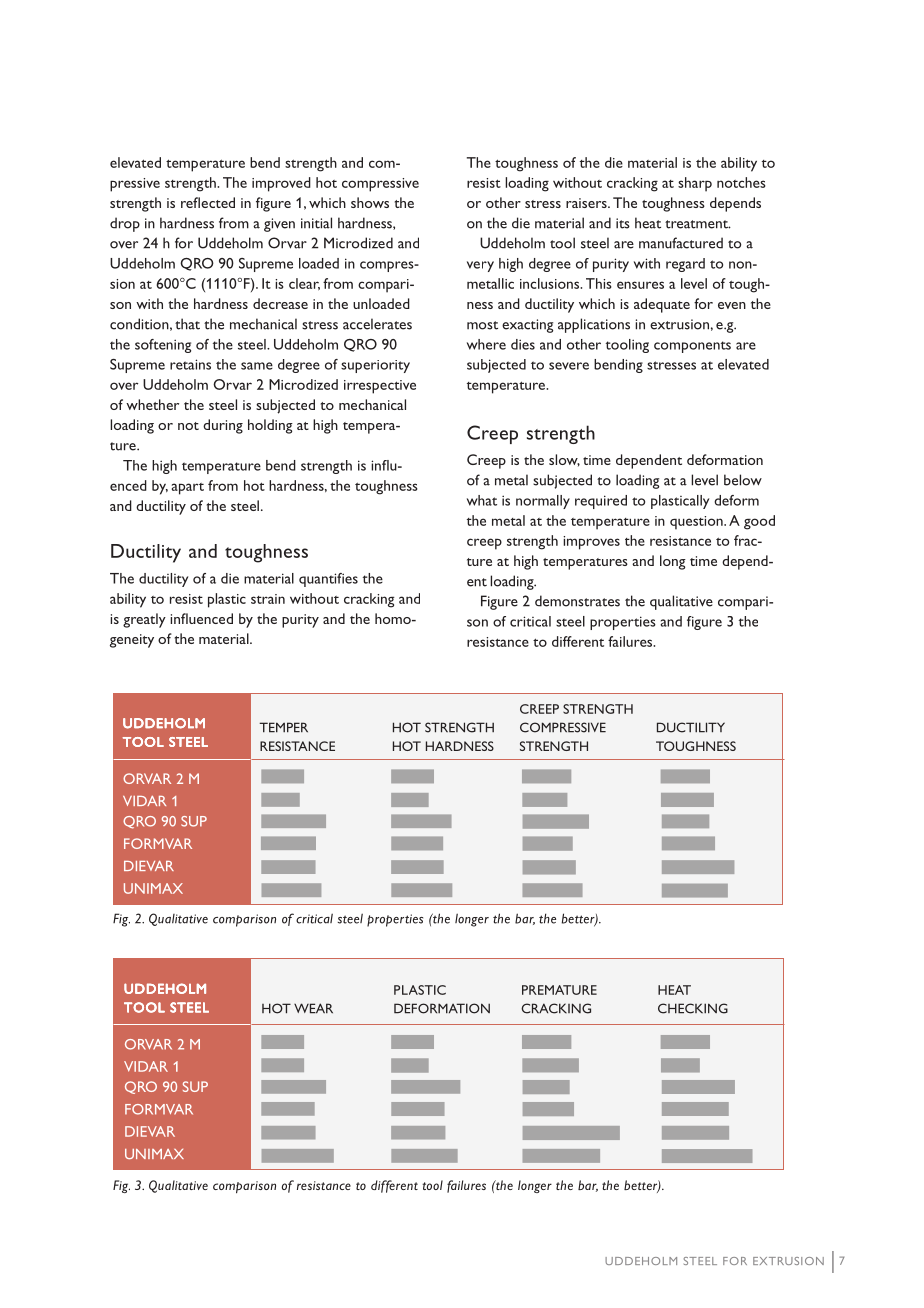  Describe the element at coordinates (577, 601) in the screenshot. I see `demonstrates` at that location.
